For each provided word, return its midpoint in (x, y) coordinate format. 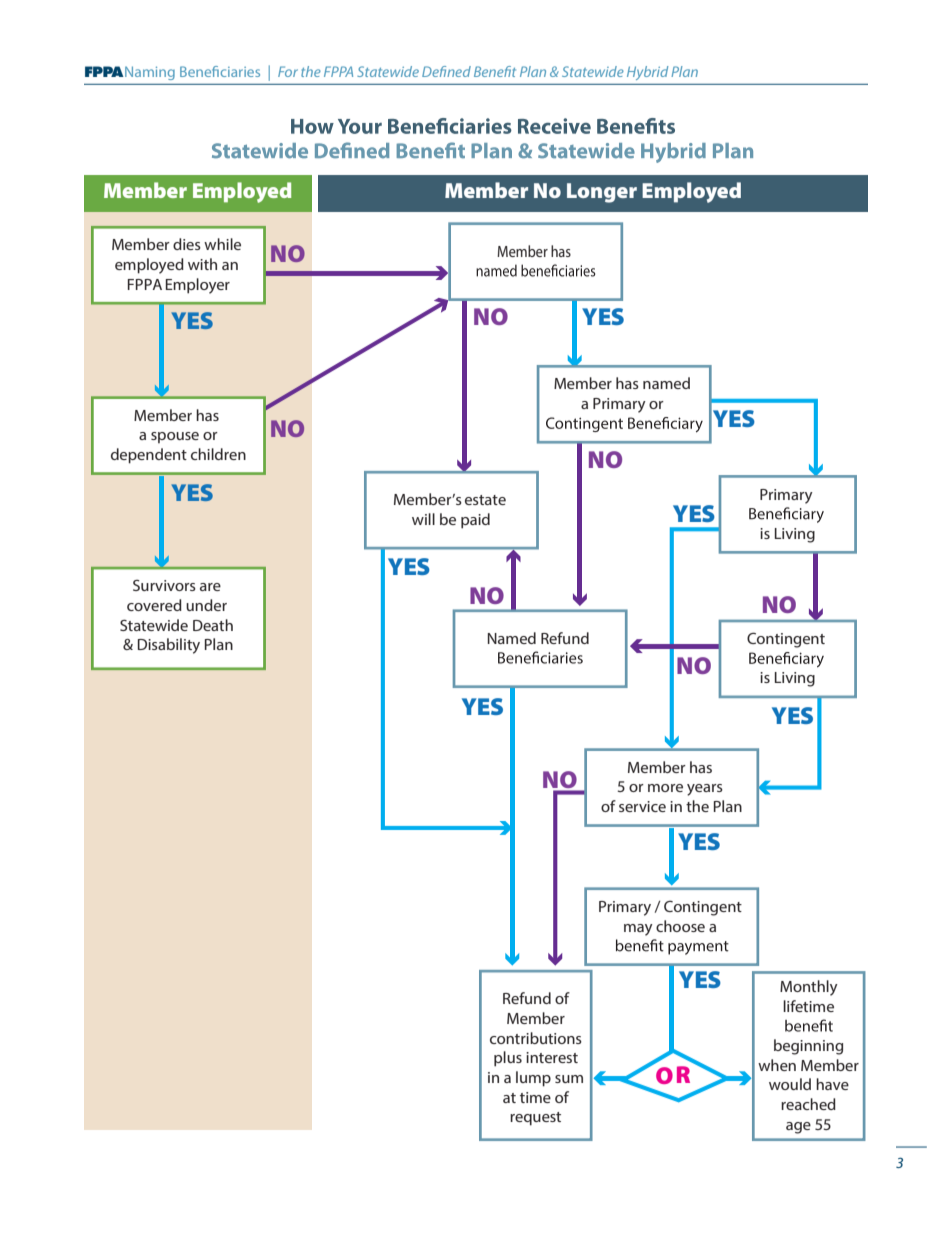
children (218, 454)
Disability (169, 646)
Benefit (495, 71)
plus (508, 1059)
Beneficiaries (220, 71)
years (705, 790)
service (642, 806)
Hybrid (647, 73)
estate (485, 500)
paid (475, 521)
